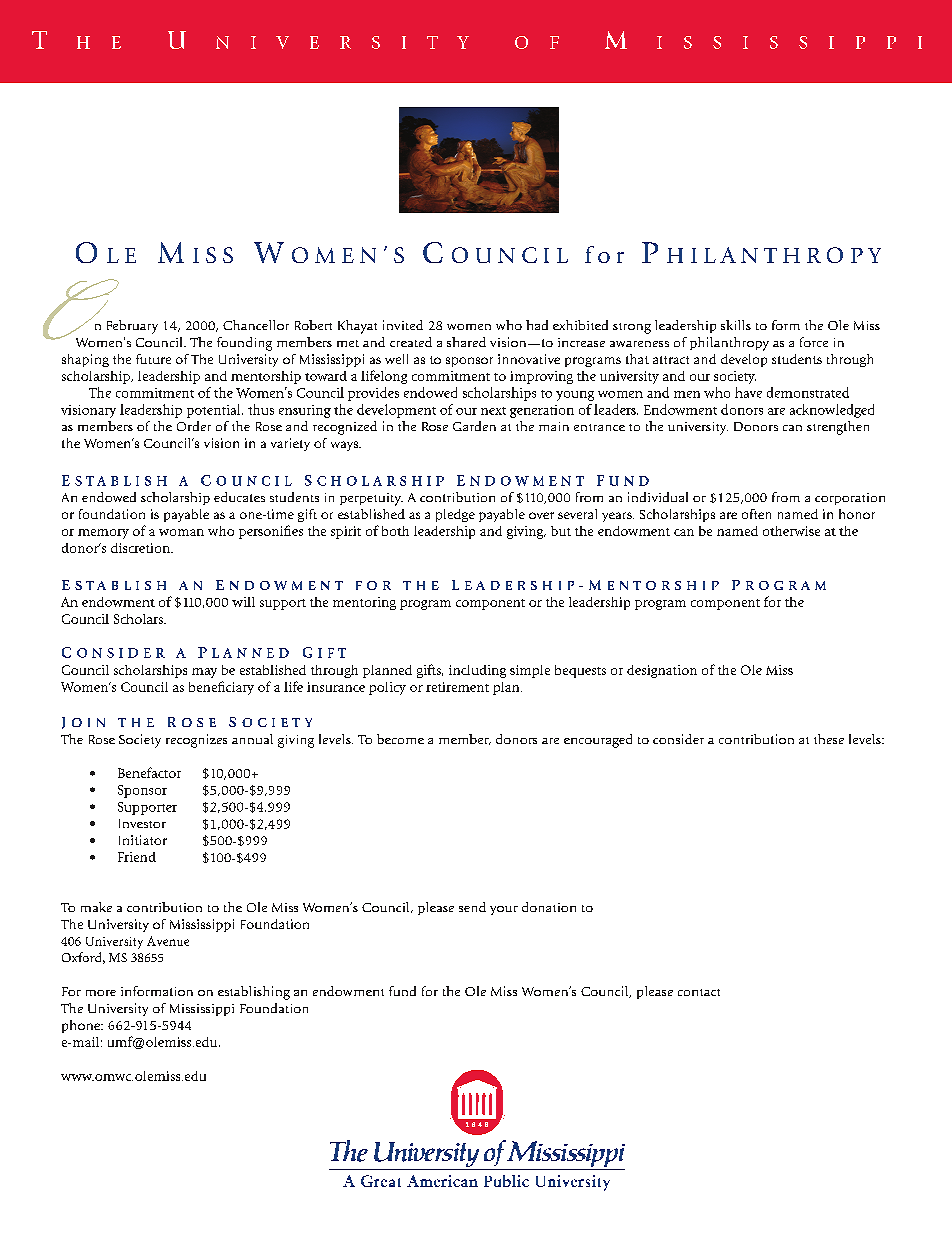 The height and width of the page is (1233, 952). Describe the element at coordinates (153, 359) in the page. I see `future` at that location.
